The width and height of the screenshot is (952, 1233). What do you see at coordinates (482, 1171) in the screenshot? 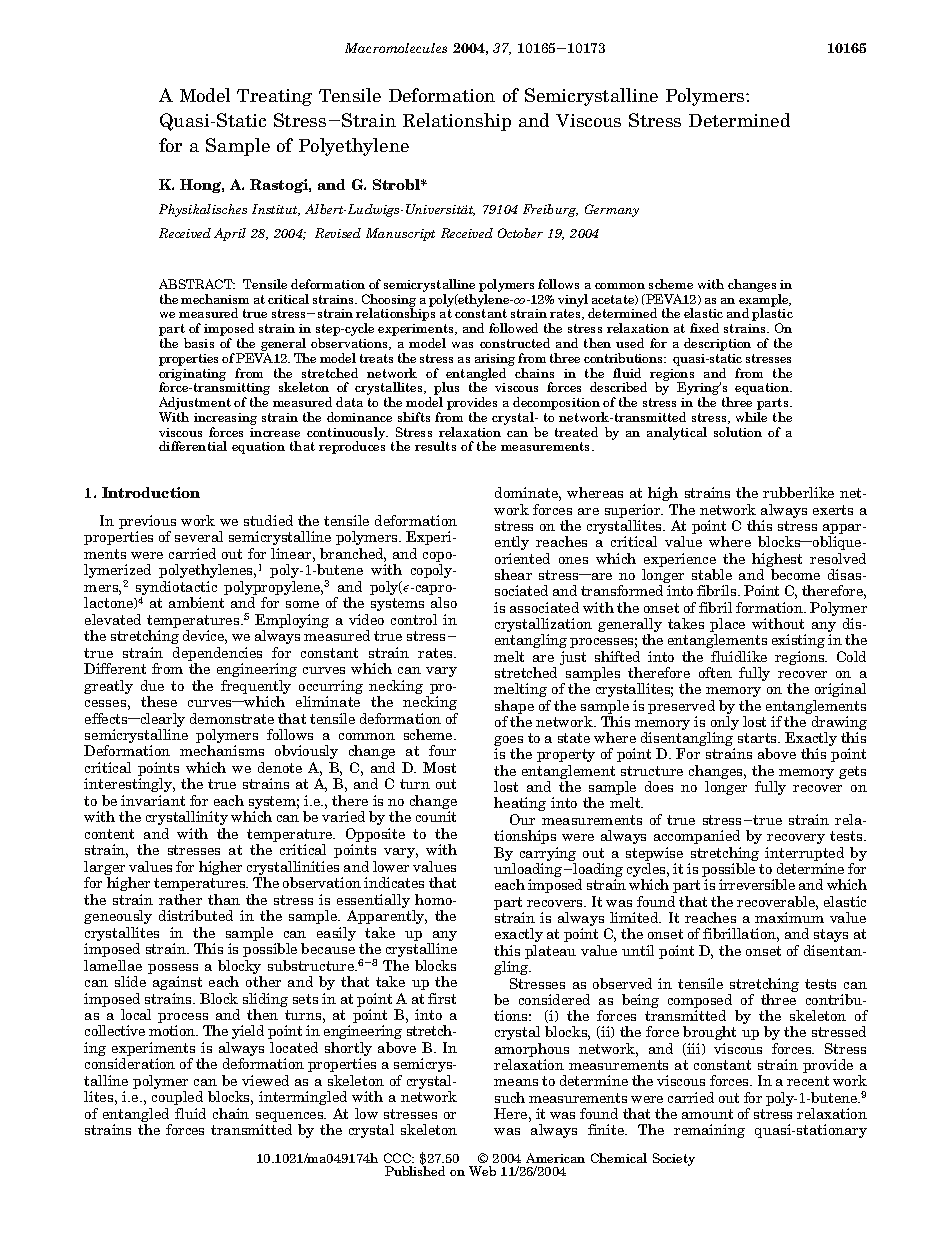
I see `Web` at bounding box center [482, 1171].
